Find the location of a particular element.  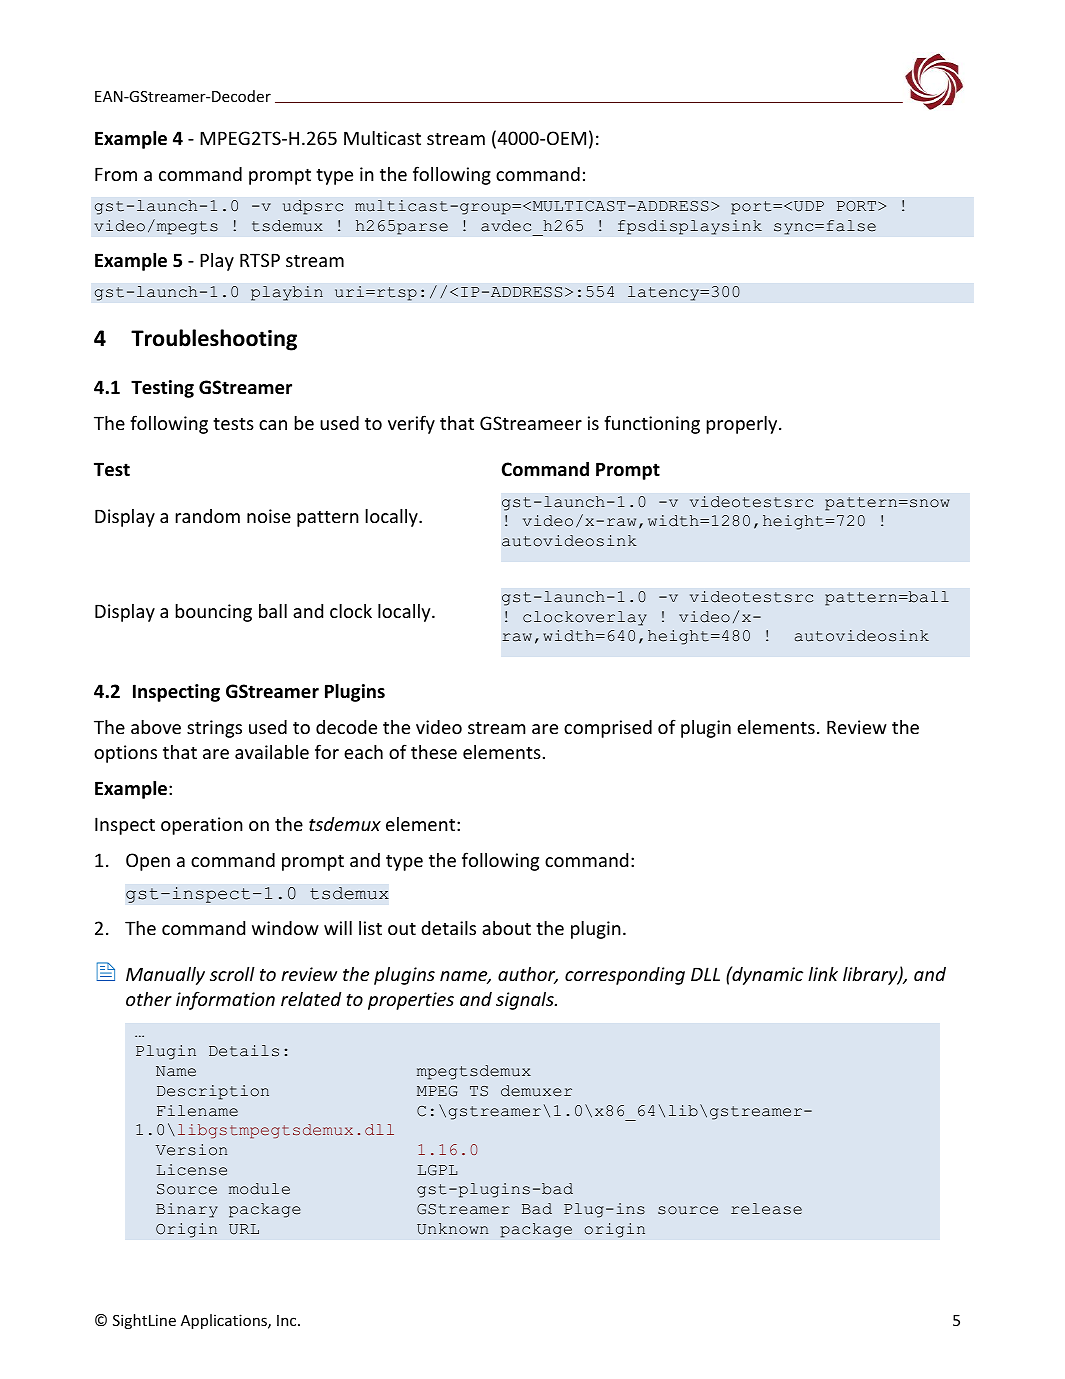

Applications is located at coordinates (225, 1321).
